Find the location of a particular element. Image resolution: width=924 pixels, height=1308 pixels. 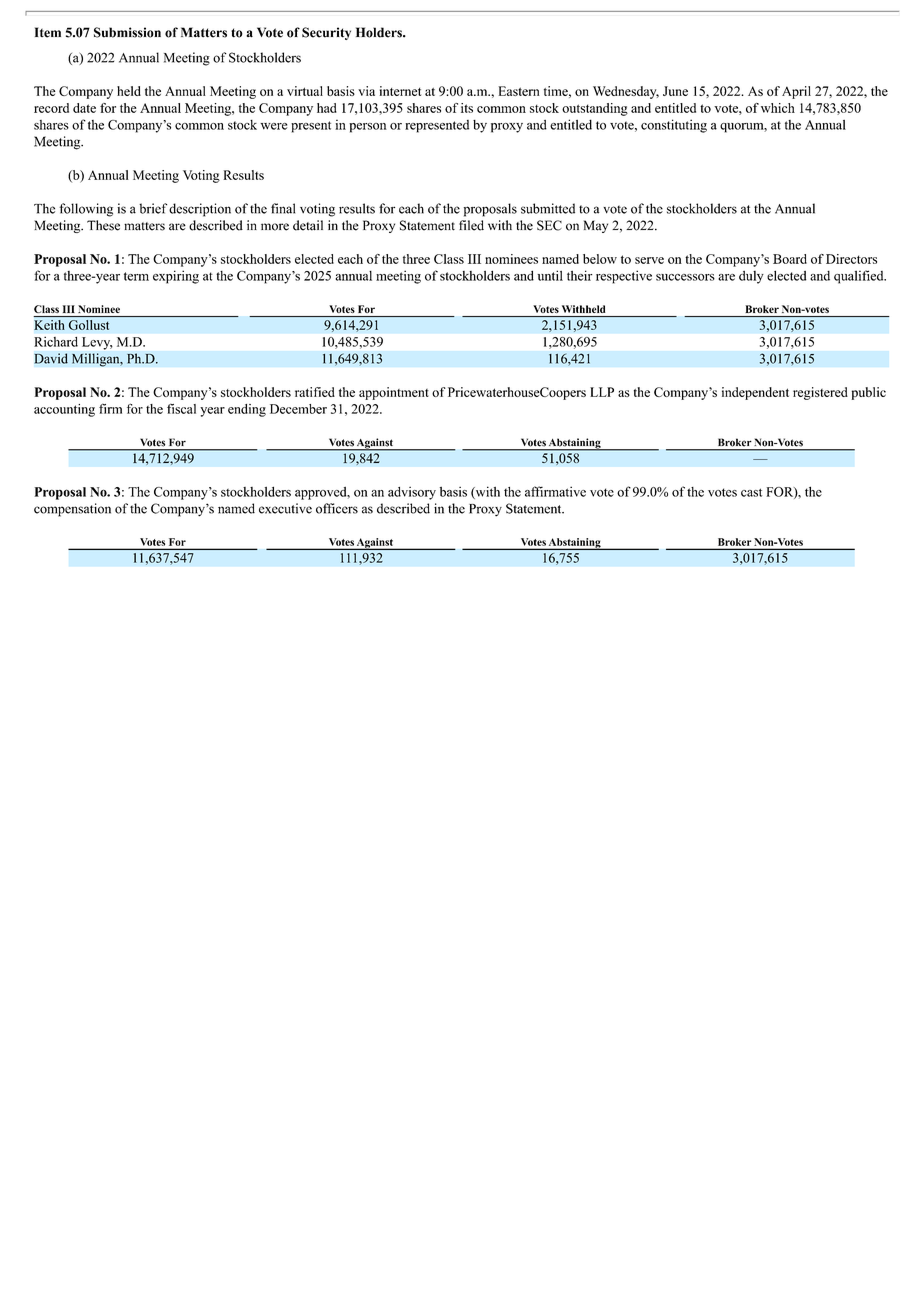

were is located at coordinates (273, 126).
